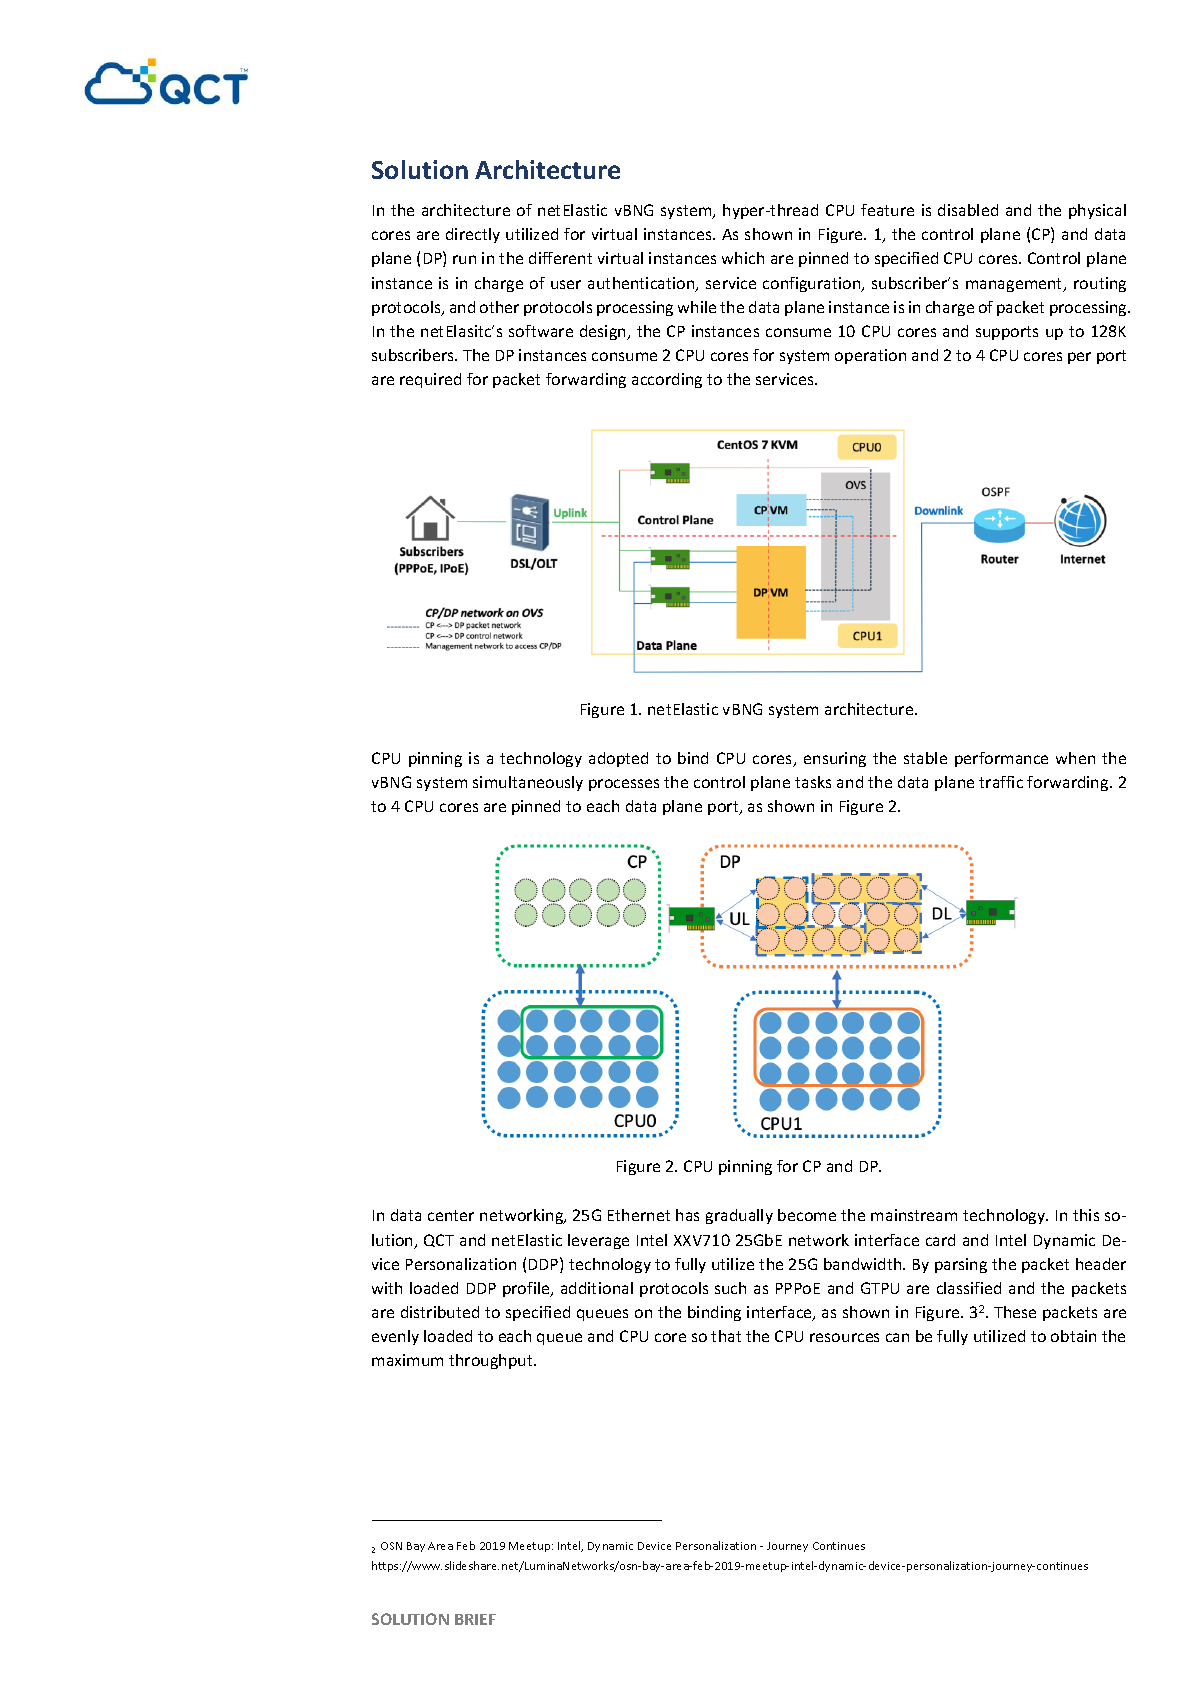  What do you see at coordinates (835, 759) in the screenshot?
I see `ensuring` at bounding box center [835, 759].
